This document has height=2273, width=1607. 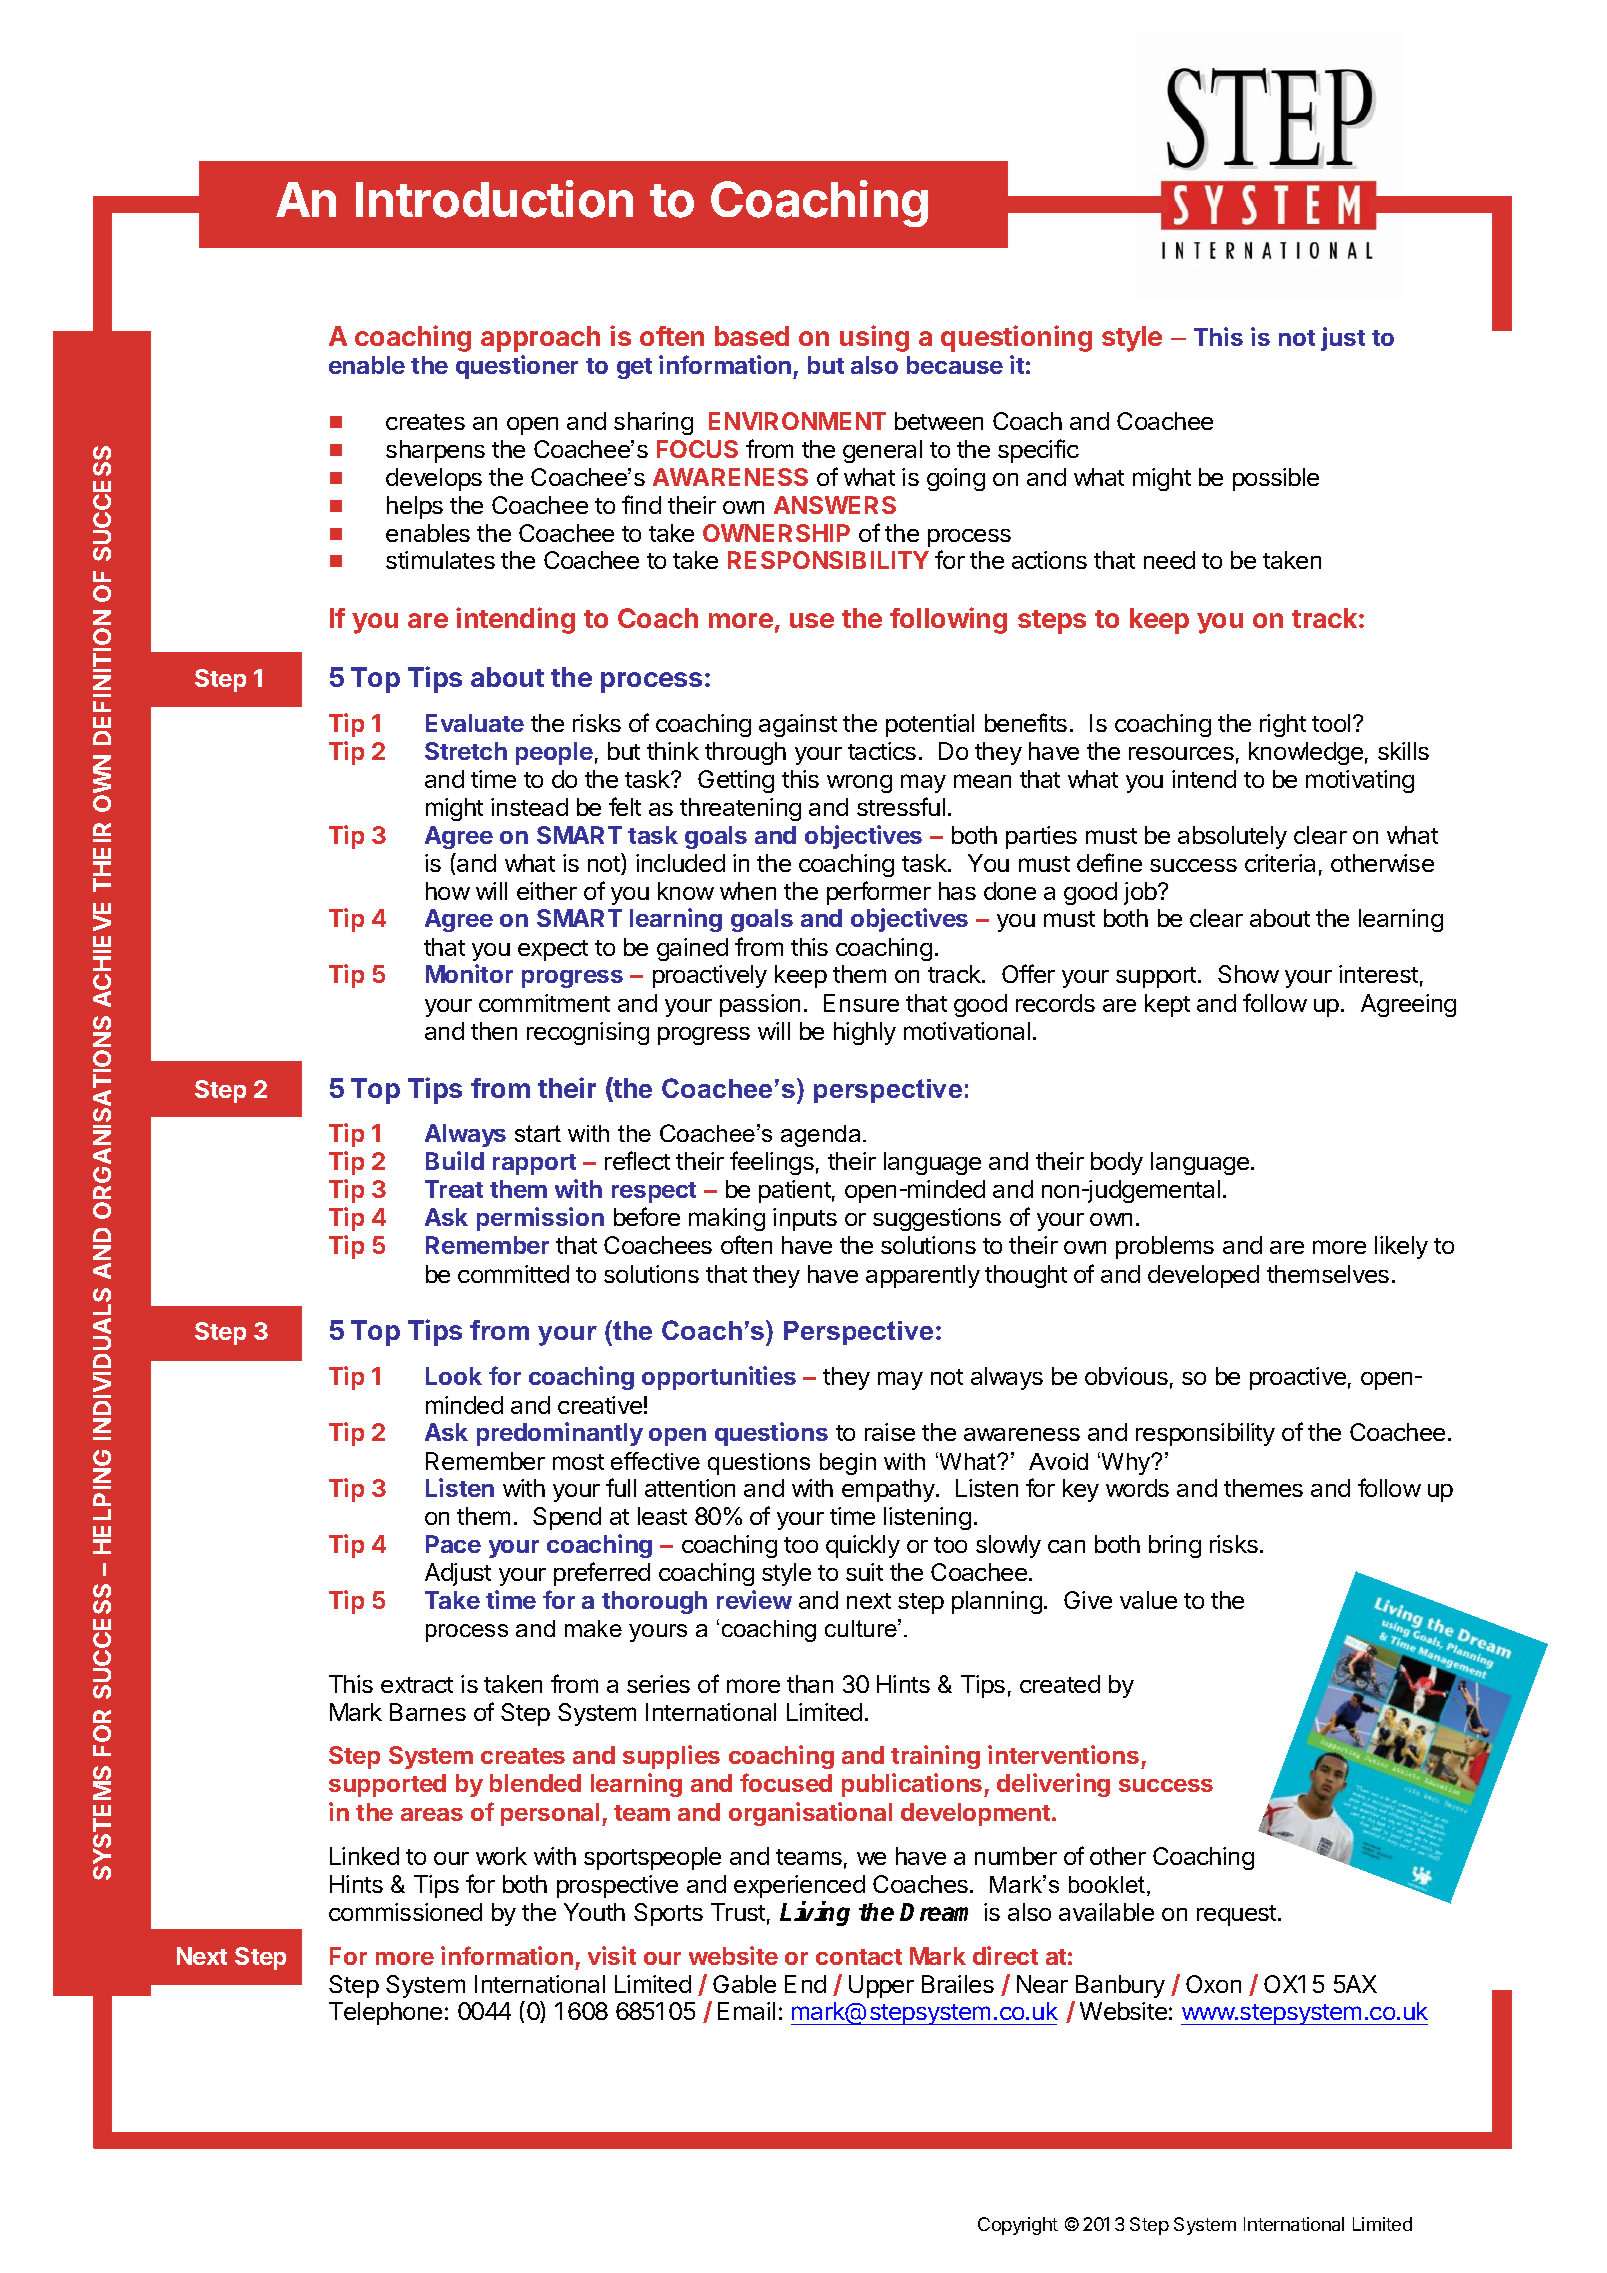 I want to click on Show, so click(x=1248, y=974).
